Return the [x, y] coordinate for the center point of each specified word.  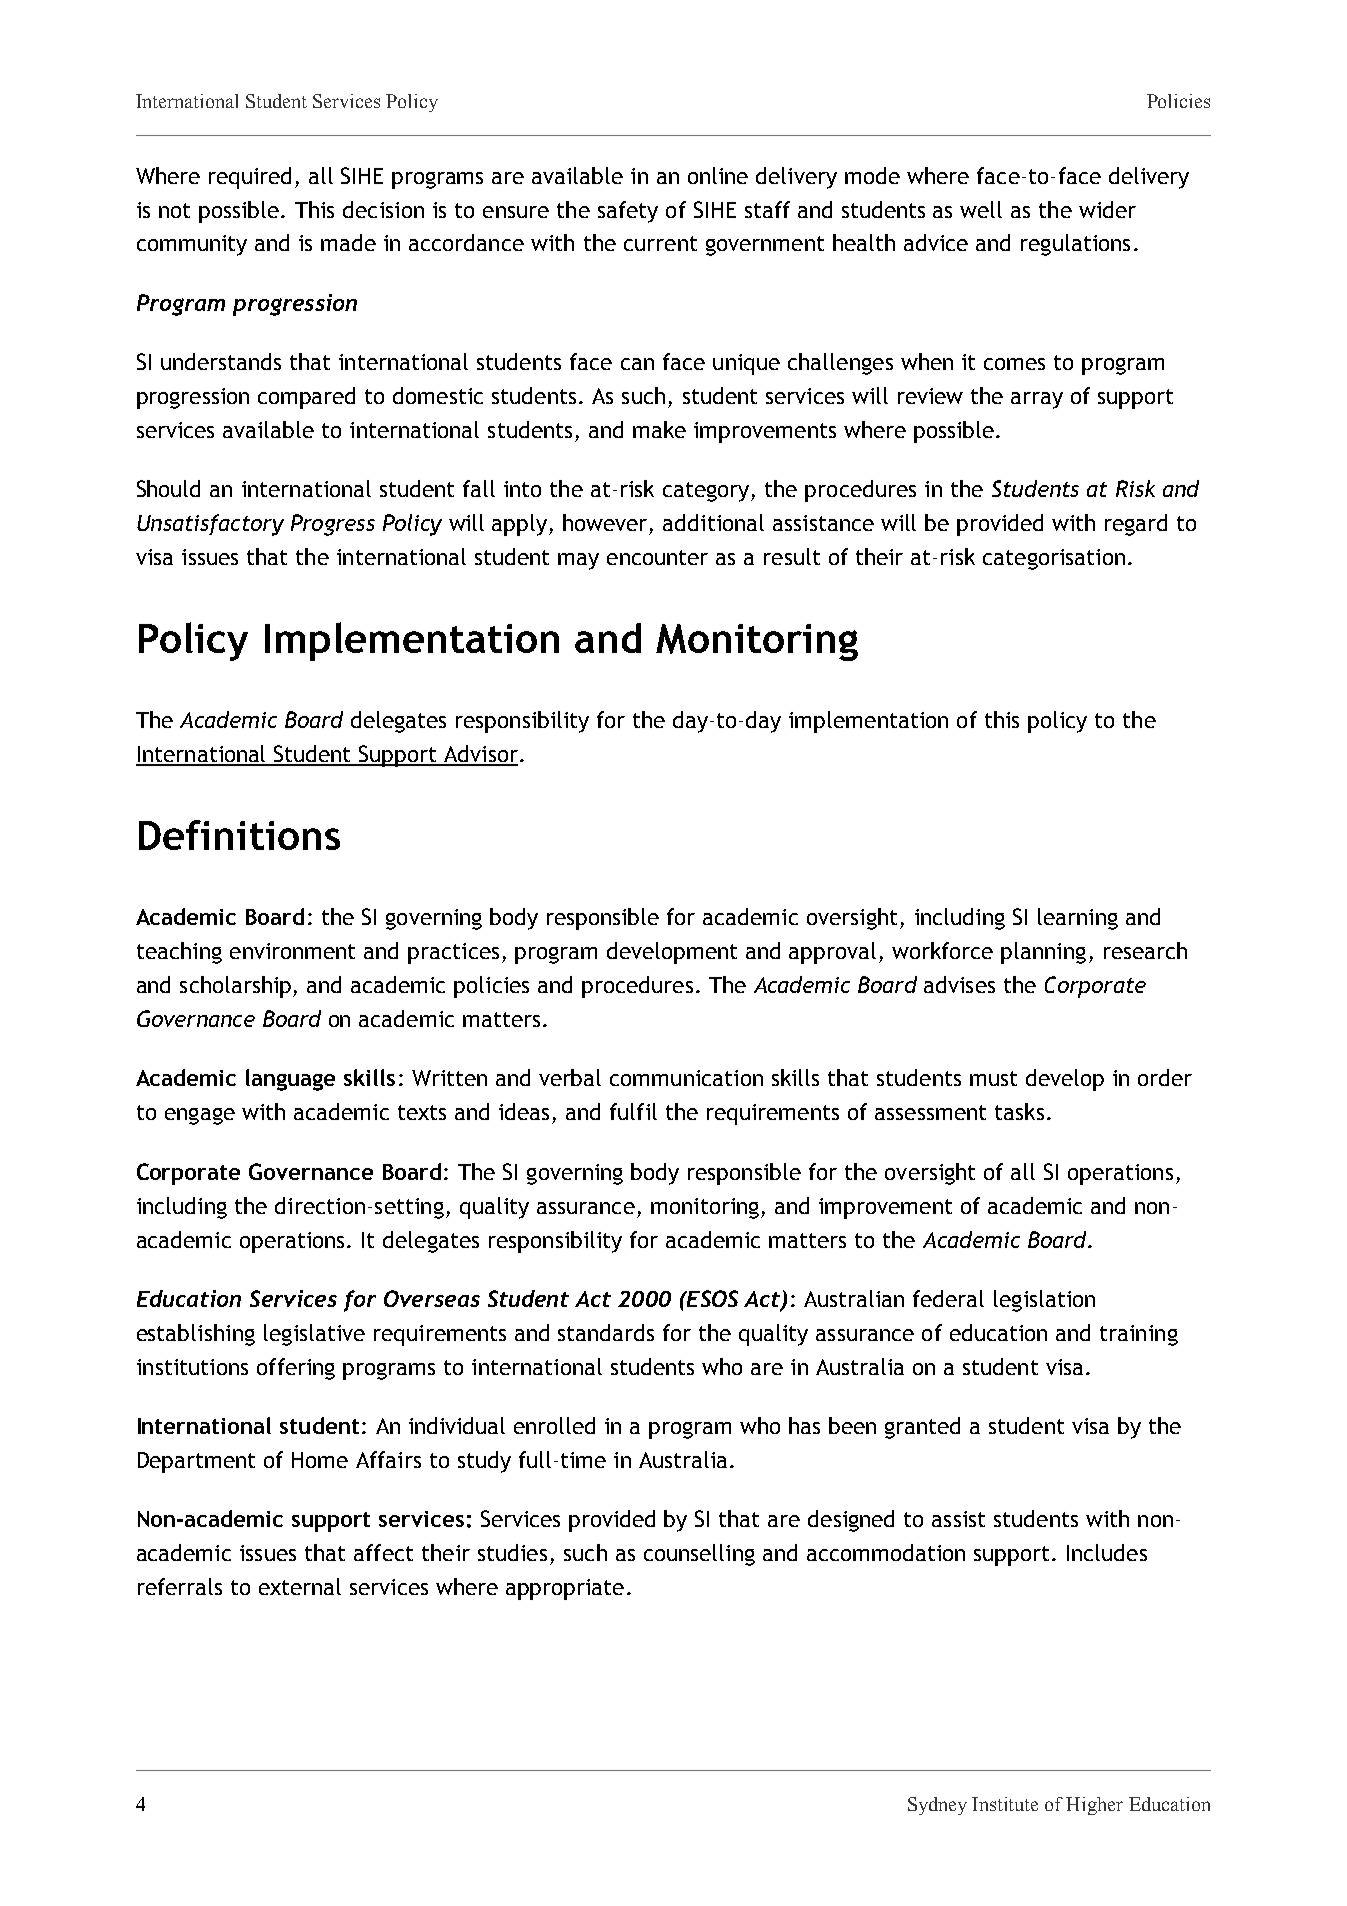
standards [606, 1332]
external [300, 1586]
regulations [1075, 245]
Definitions [239, 835]
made [348, 242]
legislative [314, 1335]
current [660, 243]
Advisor [480, 755]
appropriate [565, 1589]
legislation [1044, 1301]
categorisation [1054, 559]
